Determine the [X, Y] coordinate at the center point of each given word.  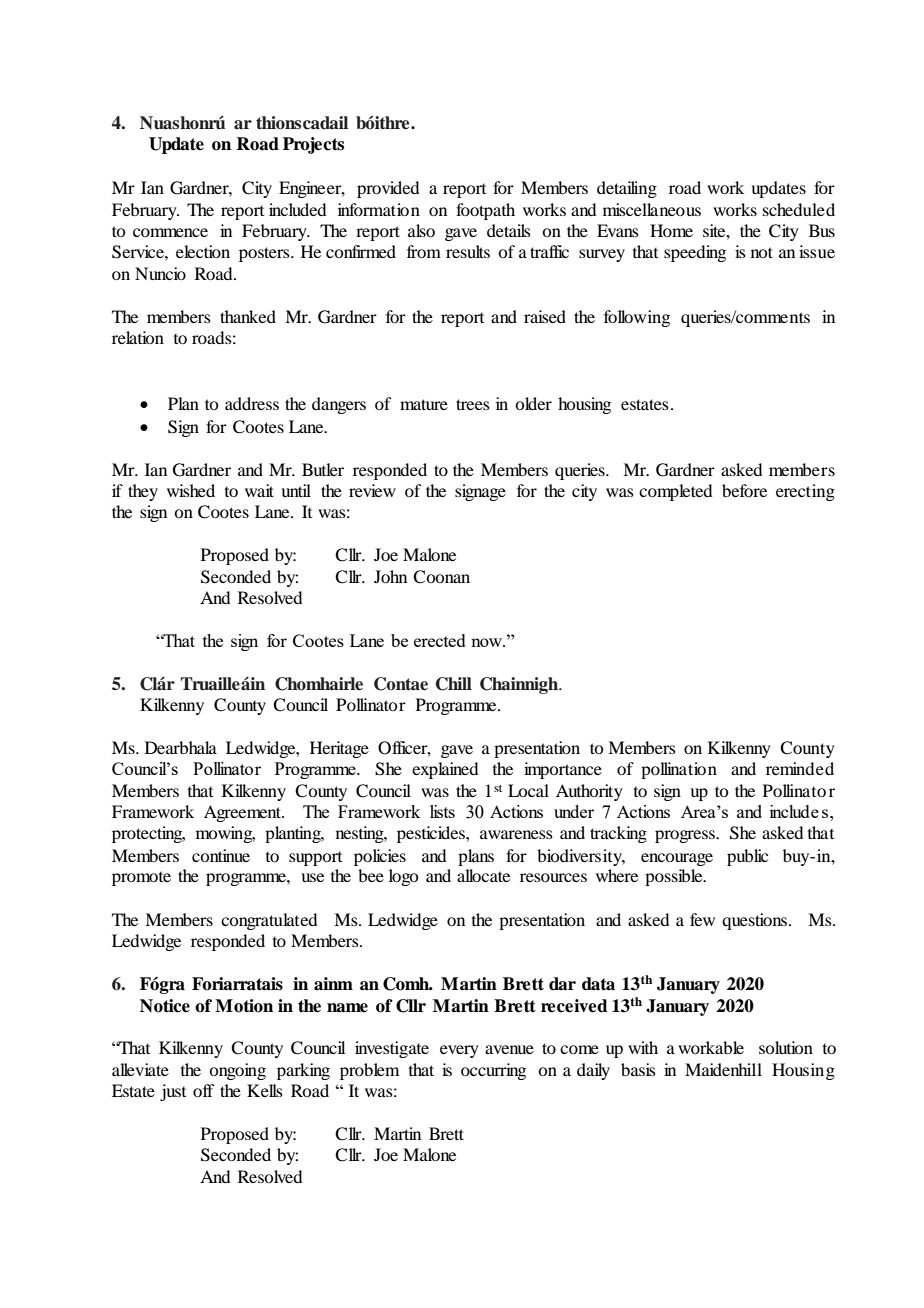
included [297, 209]
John [390, 576]
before [744, 490]
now [488, 642]
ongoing [237, 1071]
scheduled [799, 209]
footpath [485, 211]
